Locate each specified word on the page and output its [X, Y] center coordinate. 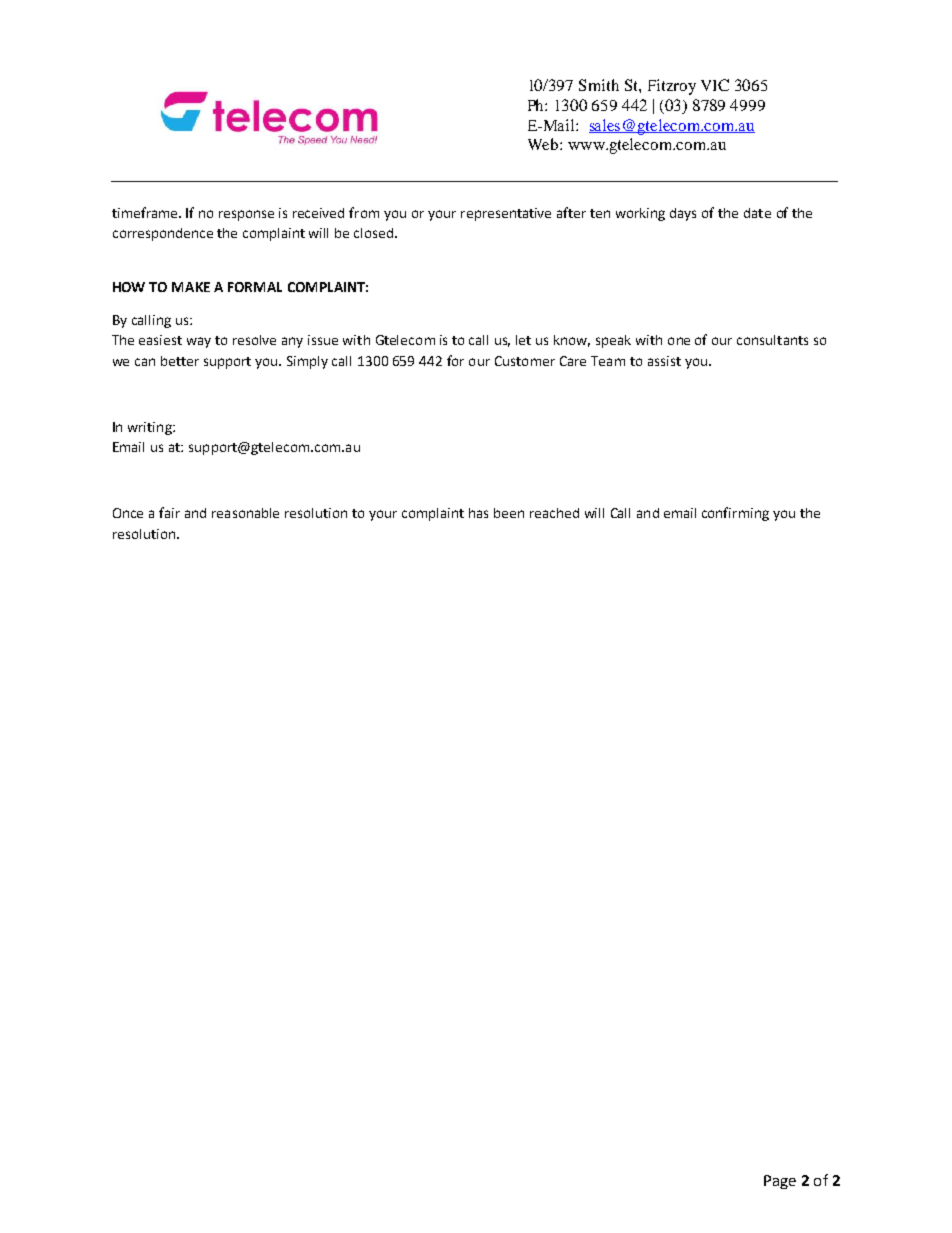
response [246, 215]
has [478, 513]
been [509, 513]
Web [544, 144]
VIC [715, 85]
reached [554, 513]
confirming [735, 514]
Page [780, 1182]
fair [169, 512]
